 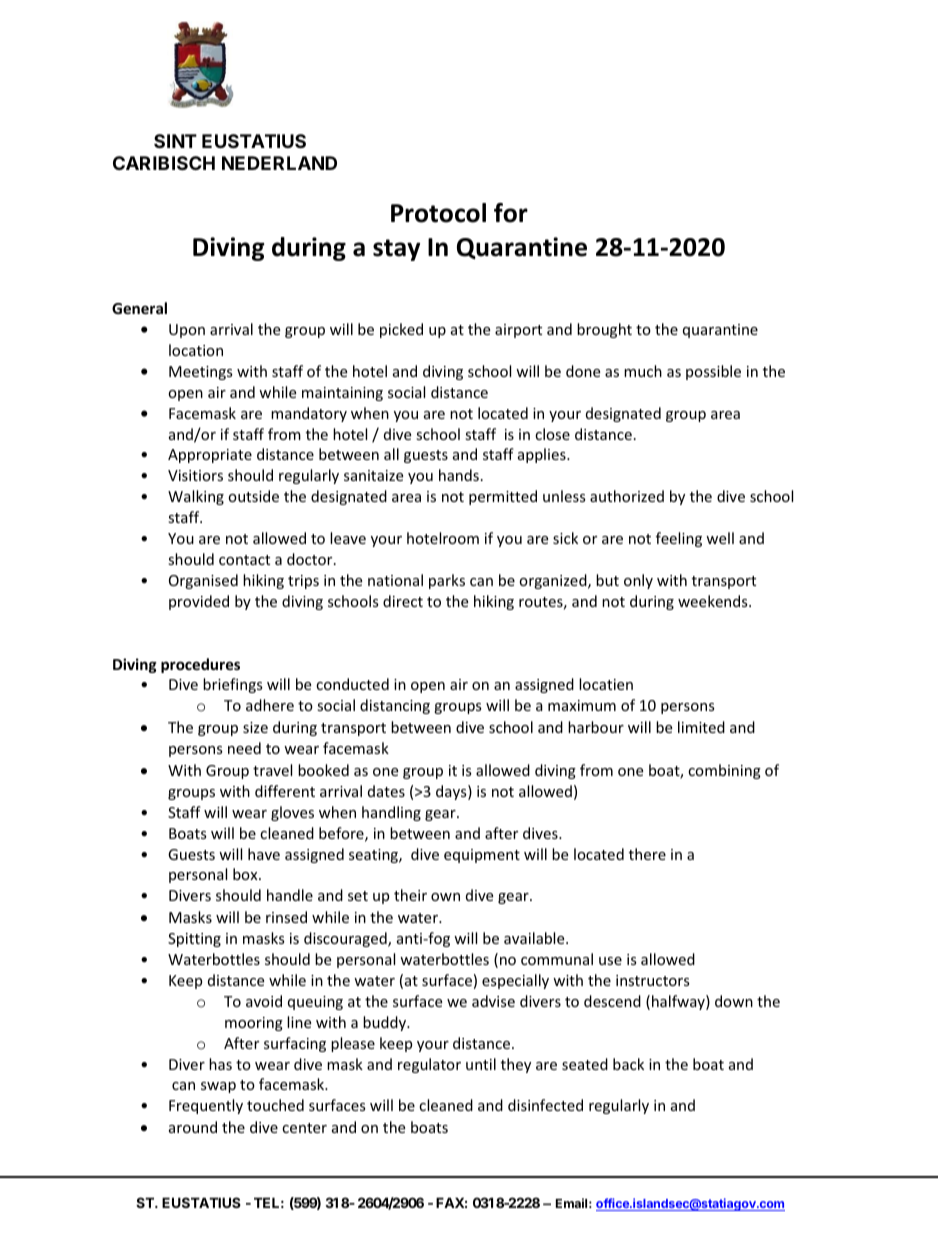 What do you see at coordinates (604, 330) in the screenshot?
I see `brought` at bounding box center [604, 330].
